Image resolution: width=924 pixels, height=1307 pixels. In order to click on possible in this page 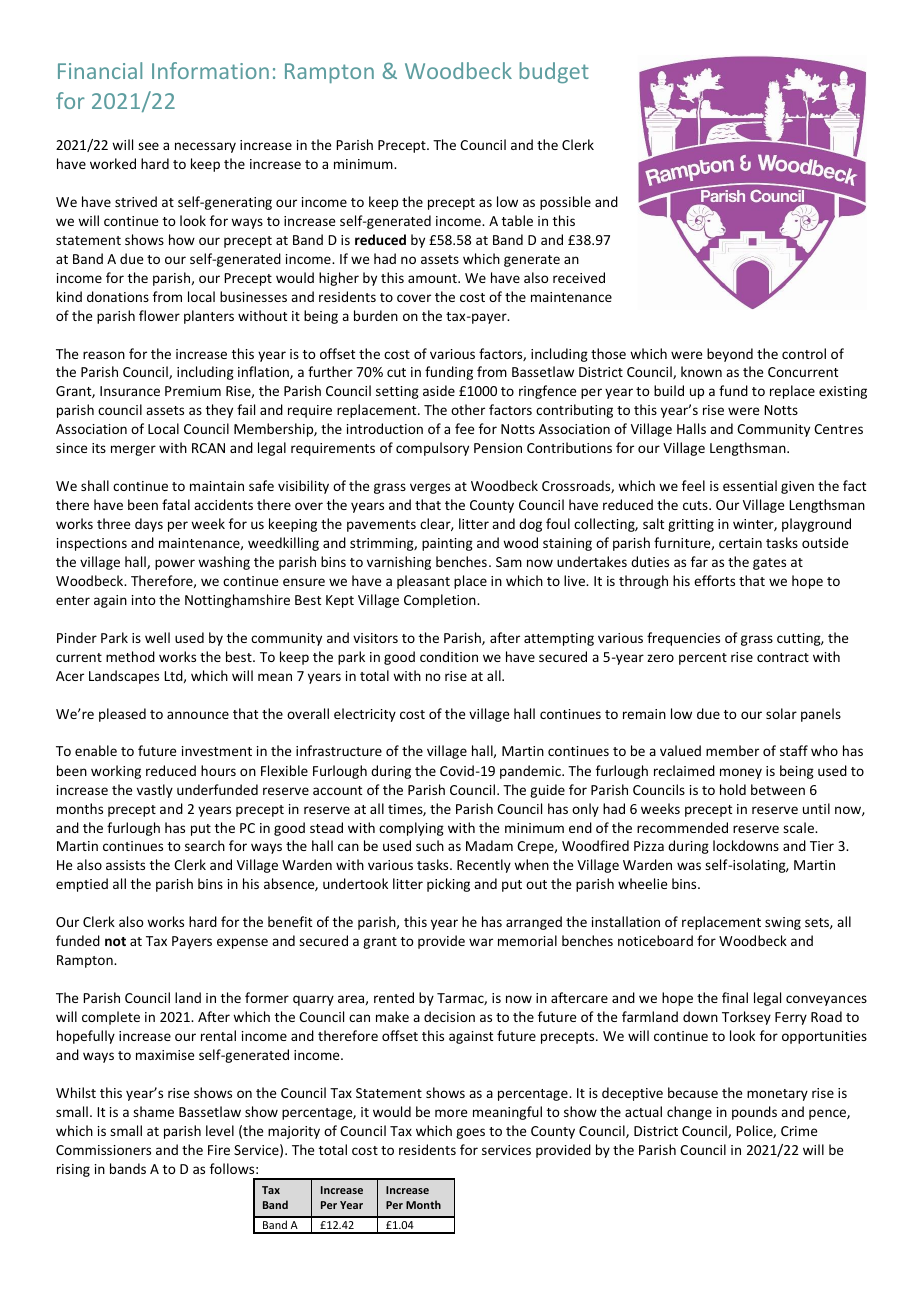, I will do `click(565, 203)`.
